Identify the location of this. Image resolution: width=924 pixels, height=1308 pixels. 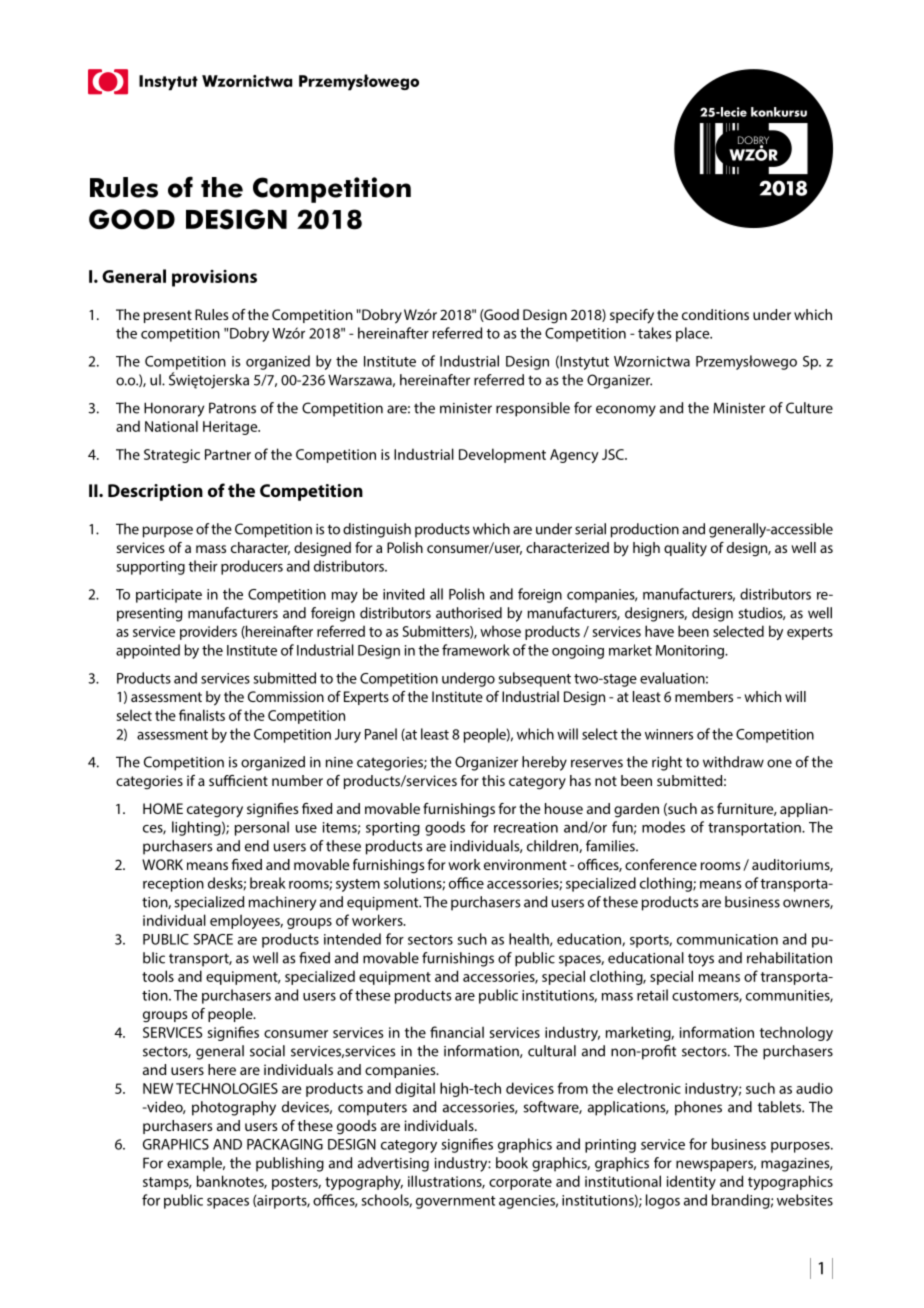
(493, 780).
